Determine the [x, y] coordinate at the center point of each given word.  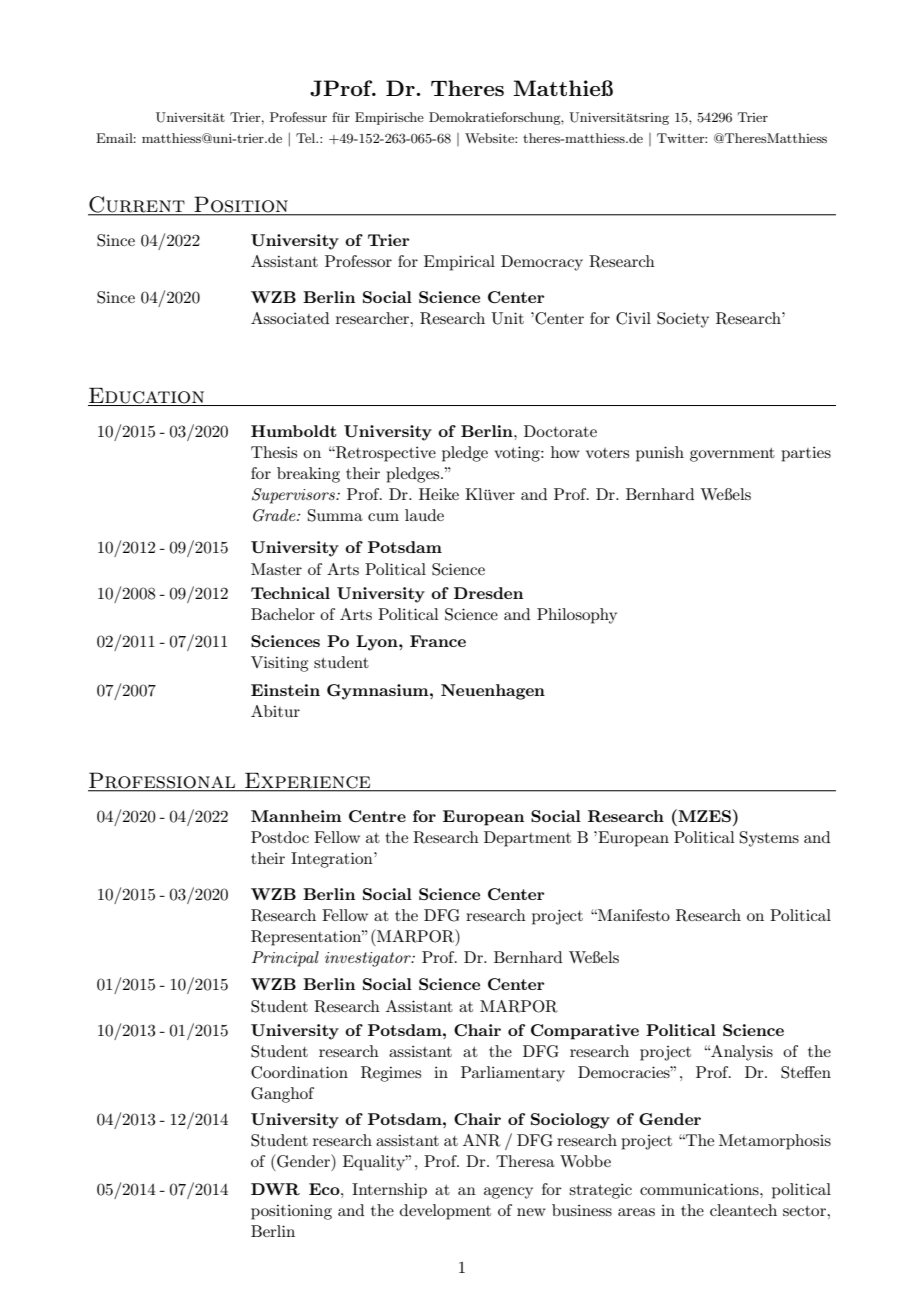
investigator [369, 959]
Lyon [378, 643]
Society [683, 320]
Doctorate [560, 431]
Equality [375, 1163]
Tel [307, 138]
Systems [769, 839]
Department [527, 839]
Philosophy [577, 616]
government [732, 455]
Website [490, 138]
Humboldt [294, 431]
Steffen [806, 1072]
